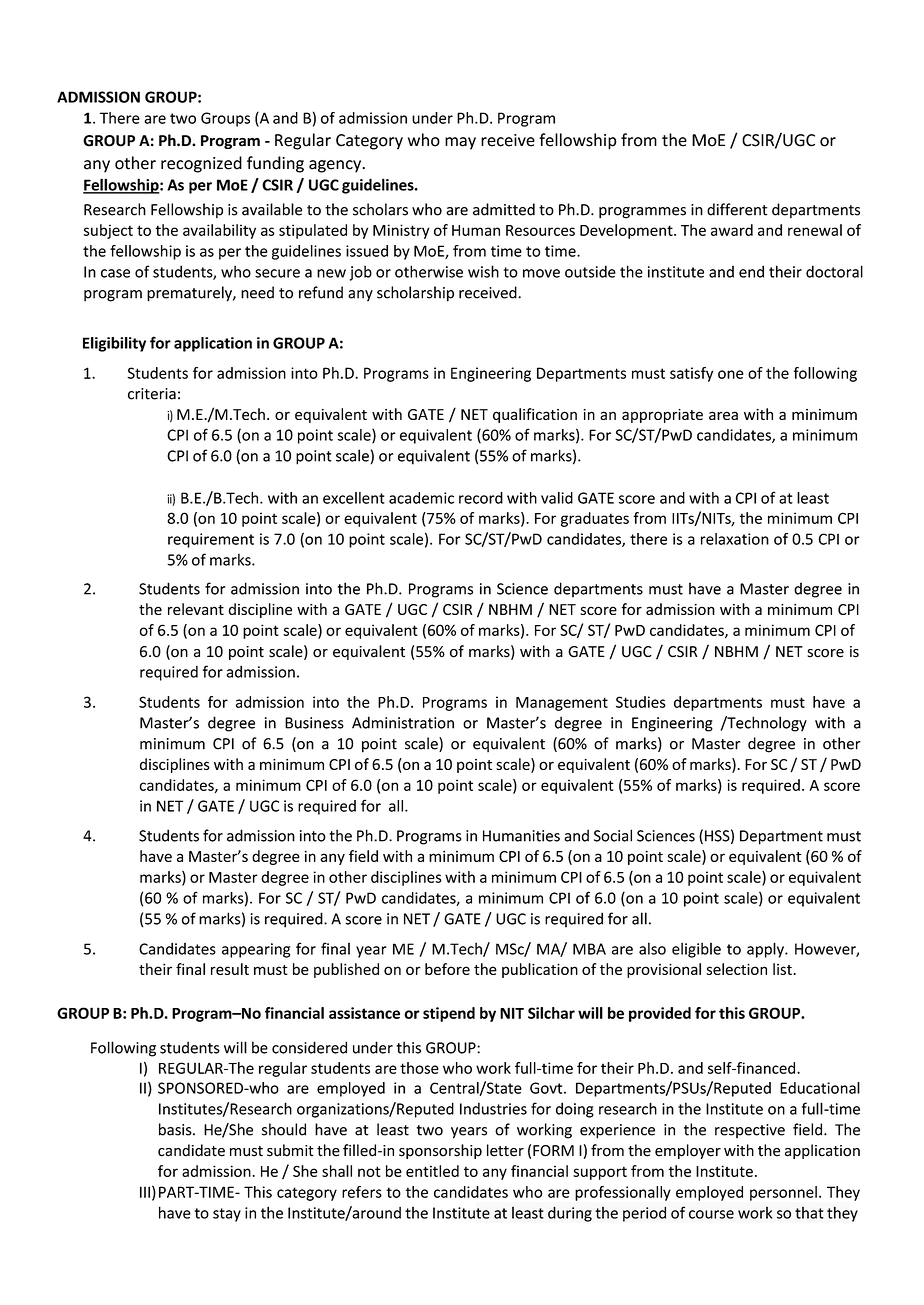  What do you see at coordinates (737, 209) in the screenshot?
I see `different` at bounding box center [737, 209].
